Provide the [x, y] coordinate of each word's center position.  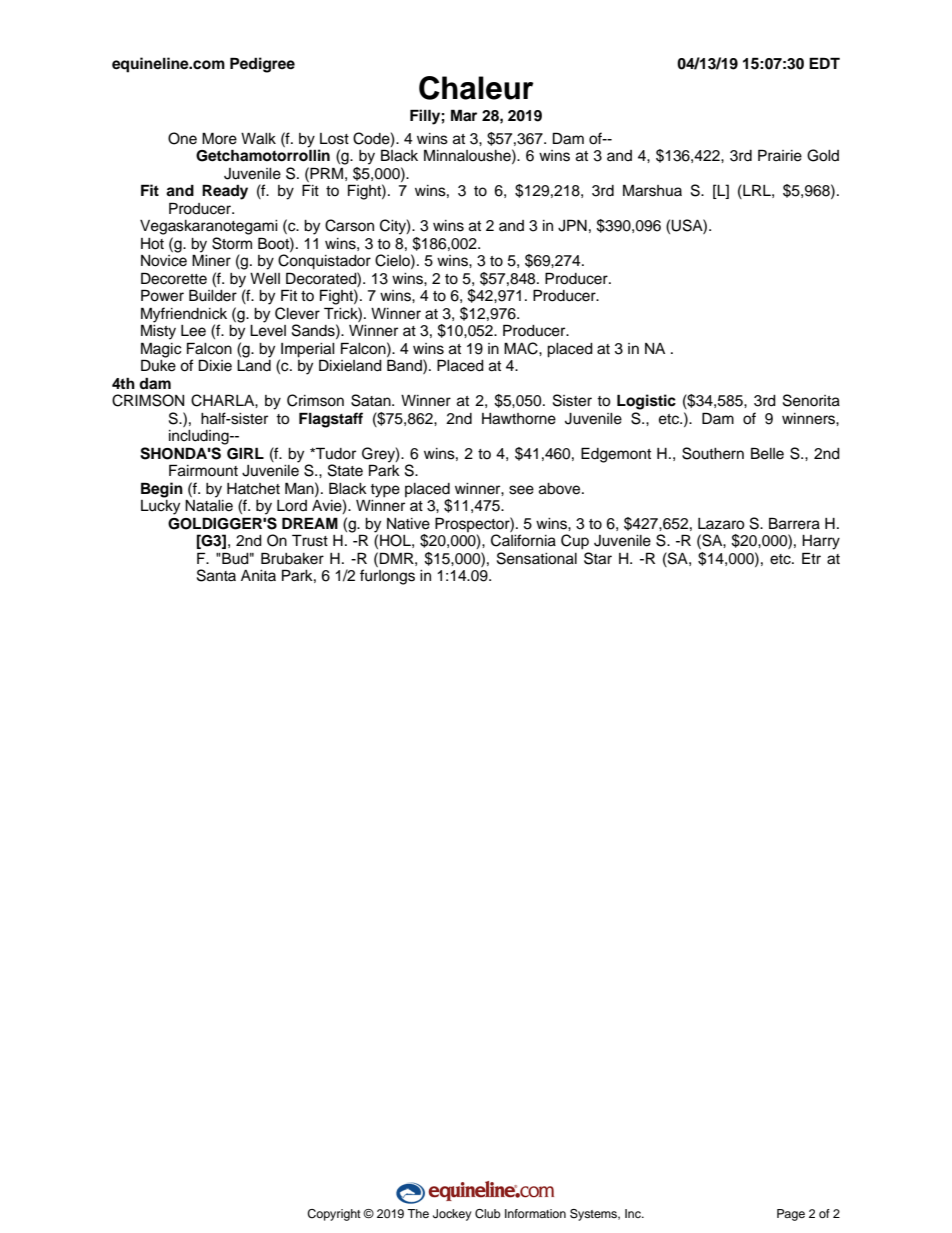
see [521, 490]
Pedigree [262, 65]
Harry [821, 542]
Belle [767, 453]
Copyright [334, 1215]
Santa [216, 575]
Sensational [537, 558]
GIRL [245, 453]
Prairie [780, 155]
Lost [334, 139]
